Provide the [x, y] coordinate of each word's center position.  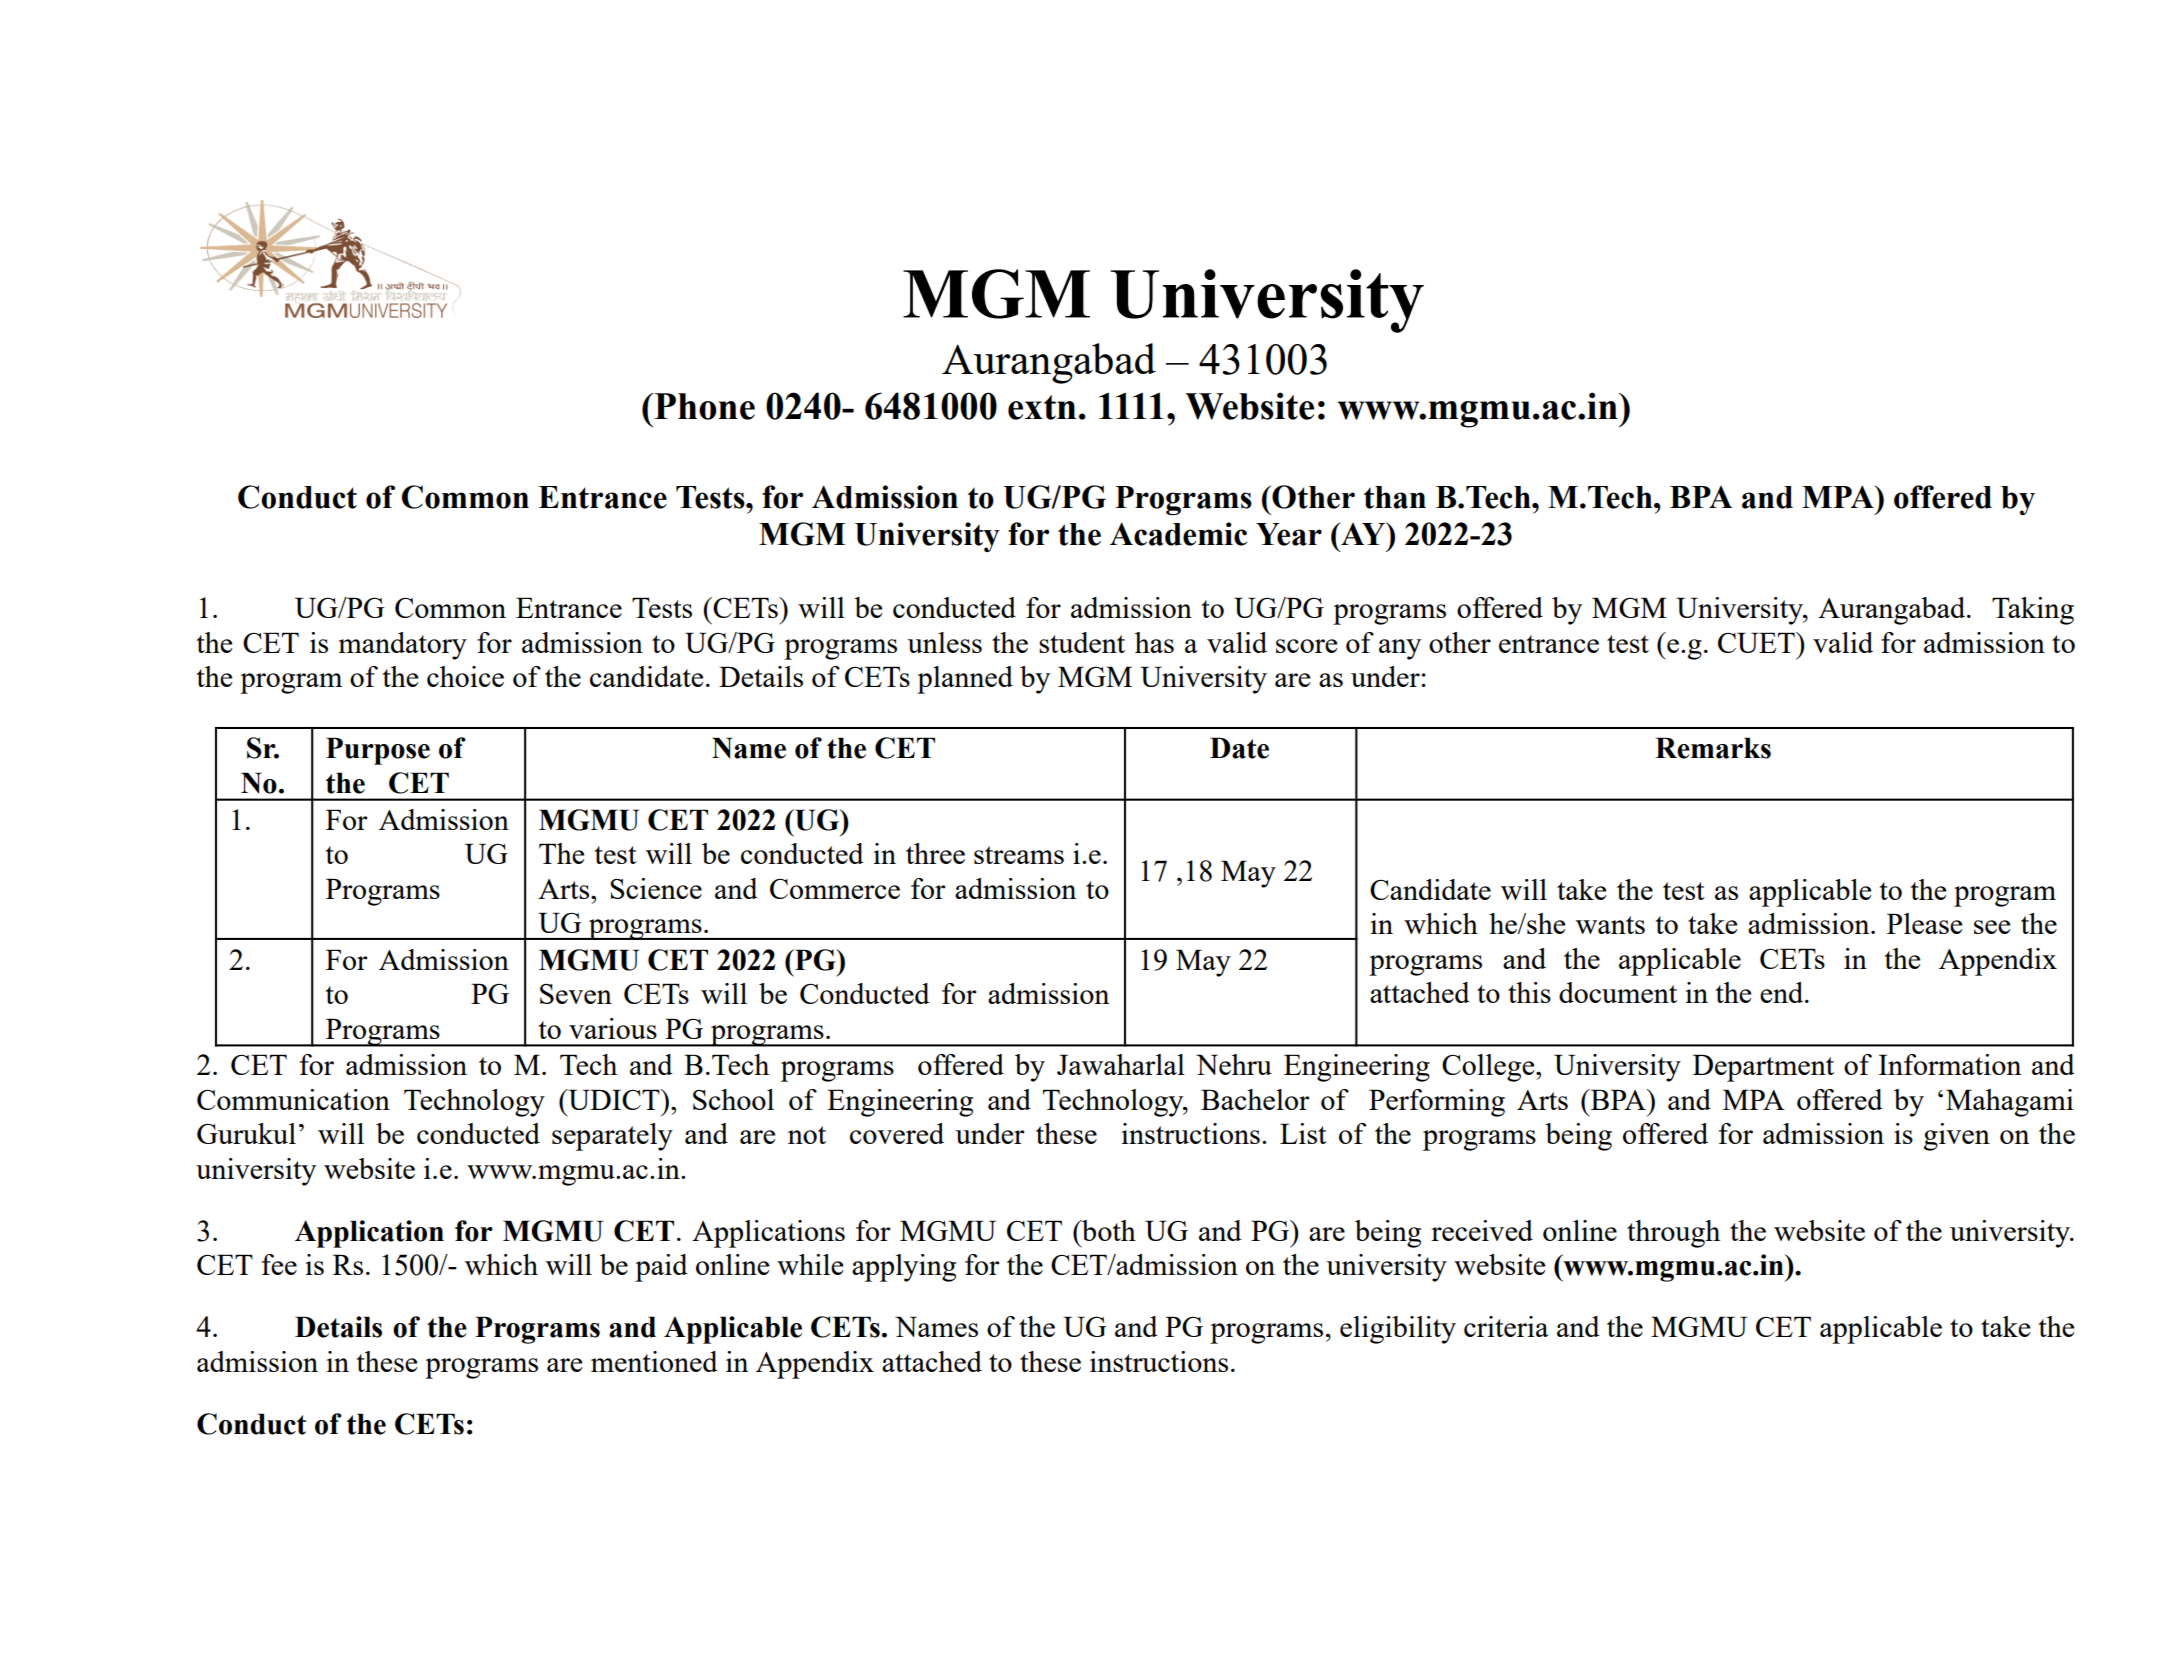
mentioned [654, 1361]
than [1395, 497]
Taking [2033, 611]
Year [1289, 534]
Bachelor [1255, 1099]
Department [1763, 1068]
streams [1019, 855]
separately [612, 1137]
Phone [703, 406]
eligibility [1398, 1330]
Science [656, 888]
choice [465, 676]
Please [1924, 923]
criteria [1506, 1326]
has [1154, 642]
